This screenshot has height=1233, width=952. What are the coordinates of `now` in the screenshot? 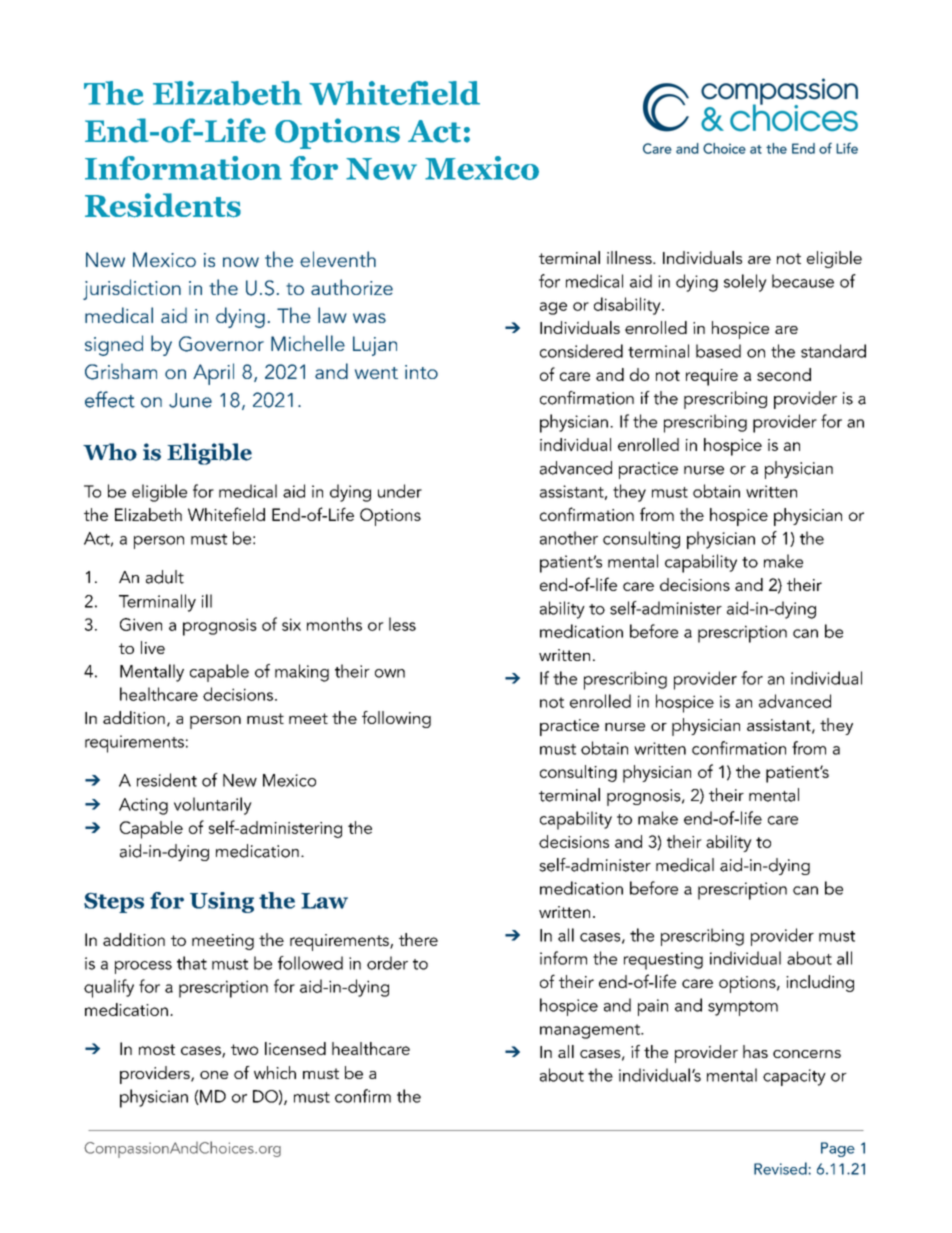 It's located at (241, 262).
